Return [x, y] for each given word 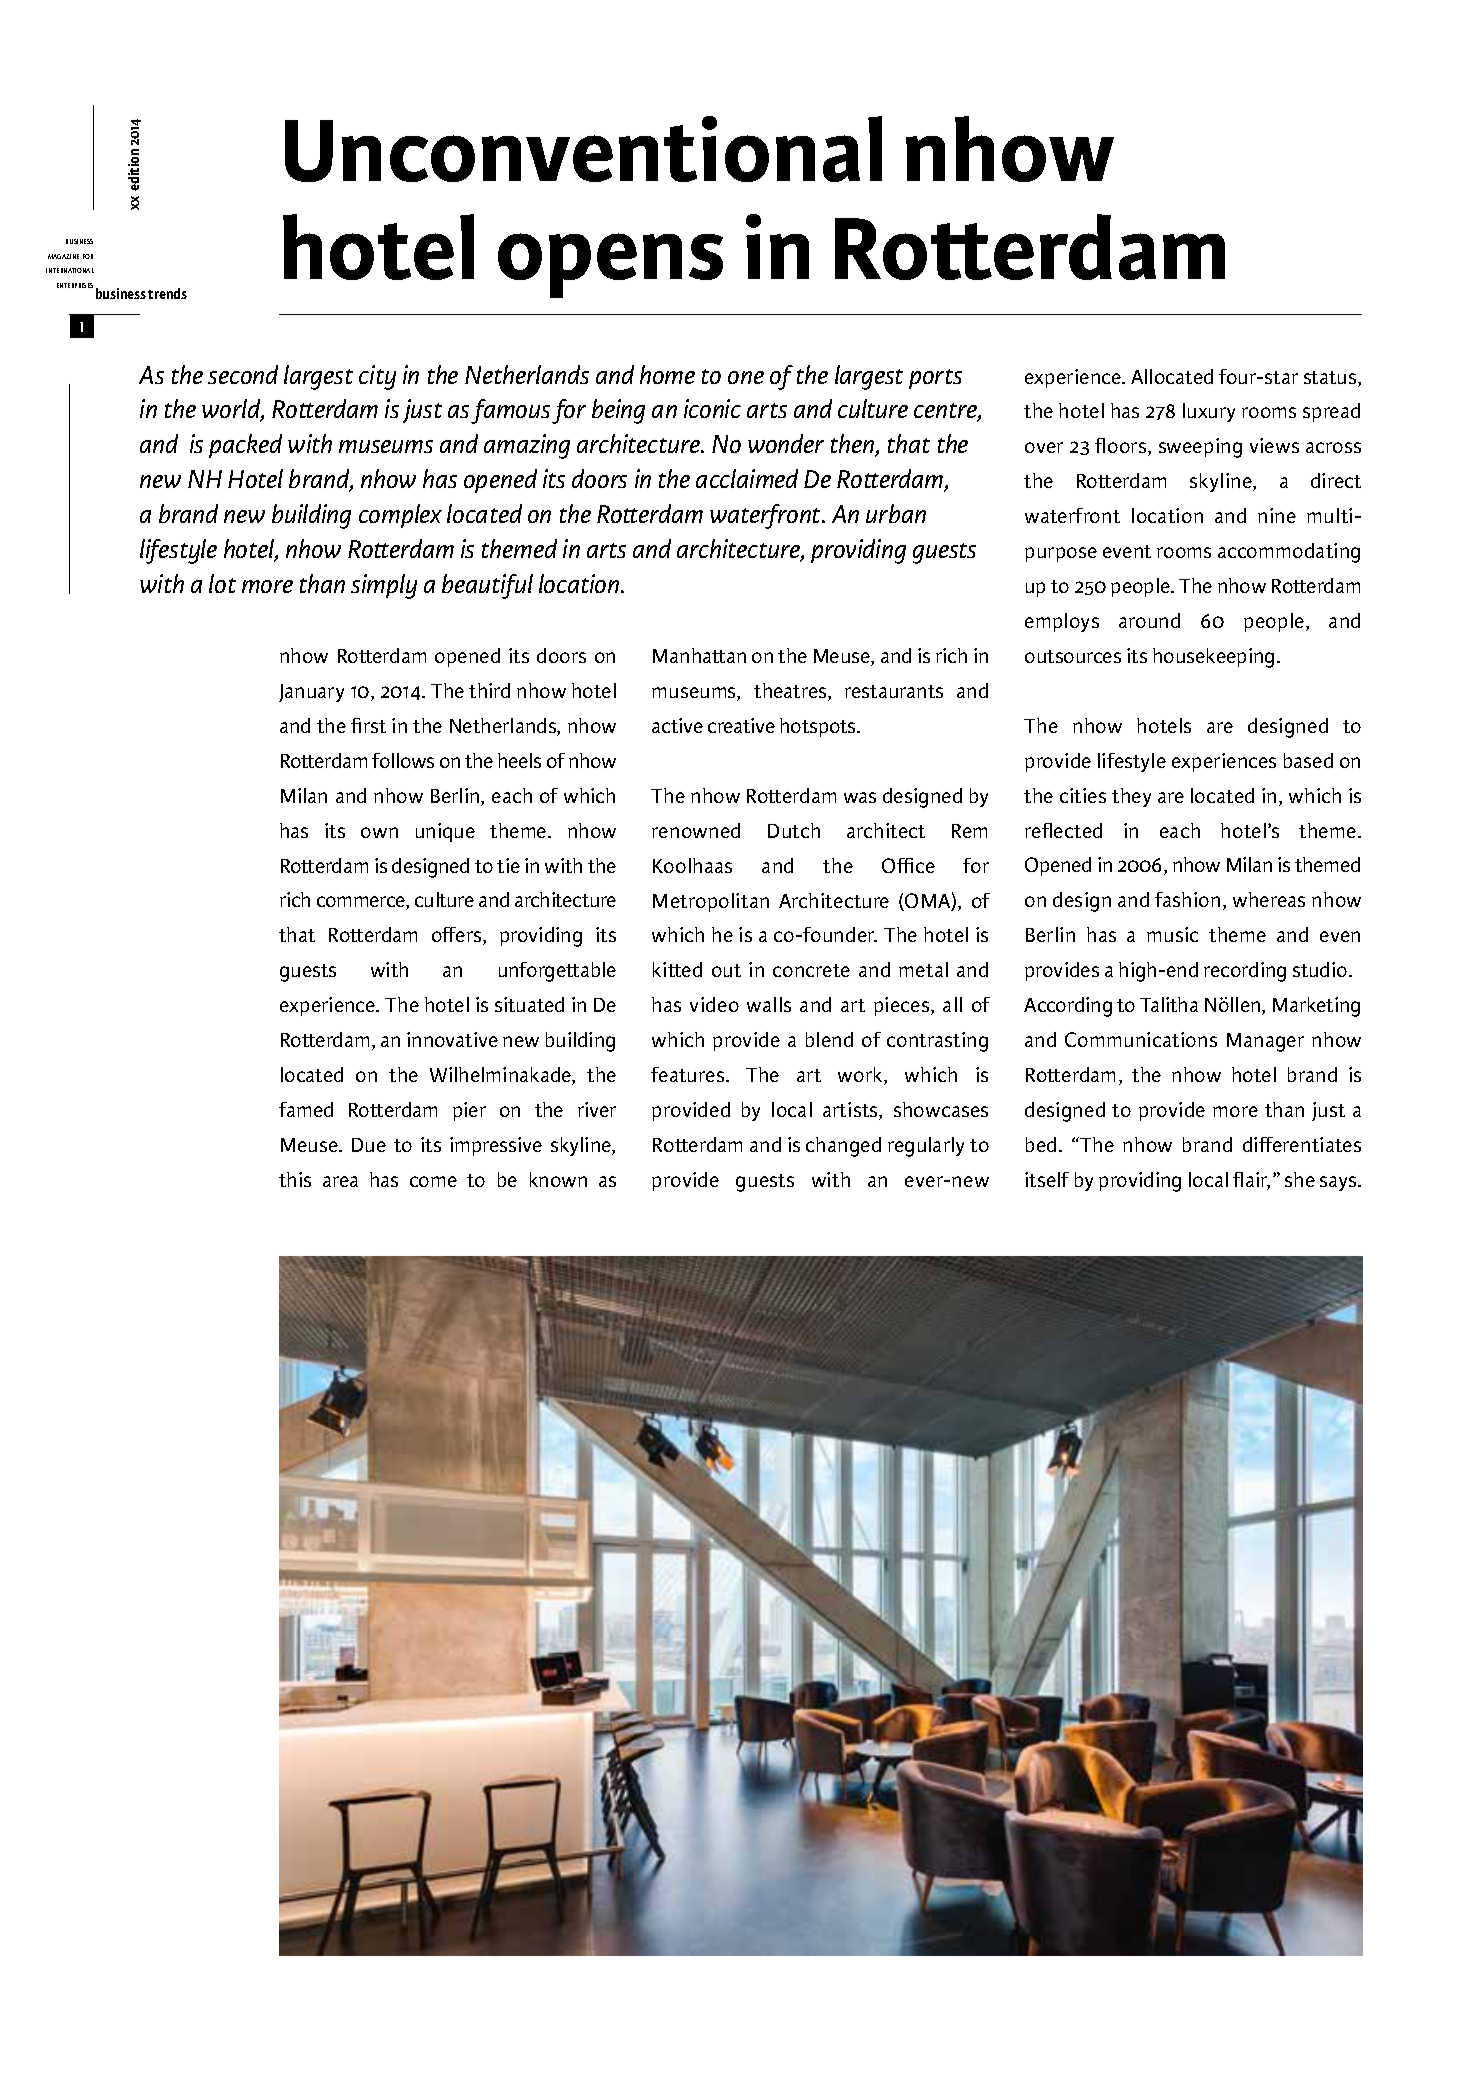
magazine [63, 256]
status [1331, 379]
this [295, 1179]
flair [1251, 1181]
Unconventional [583, 149]
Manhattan [699, 655]
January [311, 693]
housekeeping [1213, 658]
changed [843, 1147]
